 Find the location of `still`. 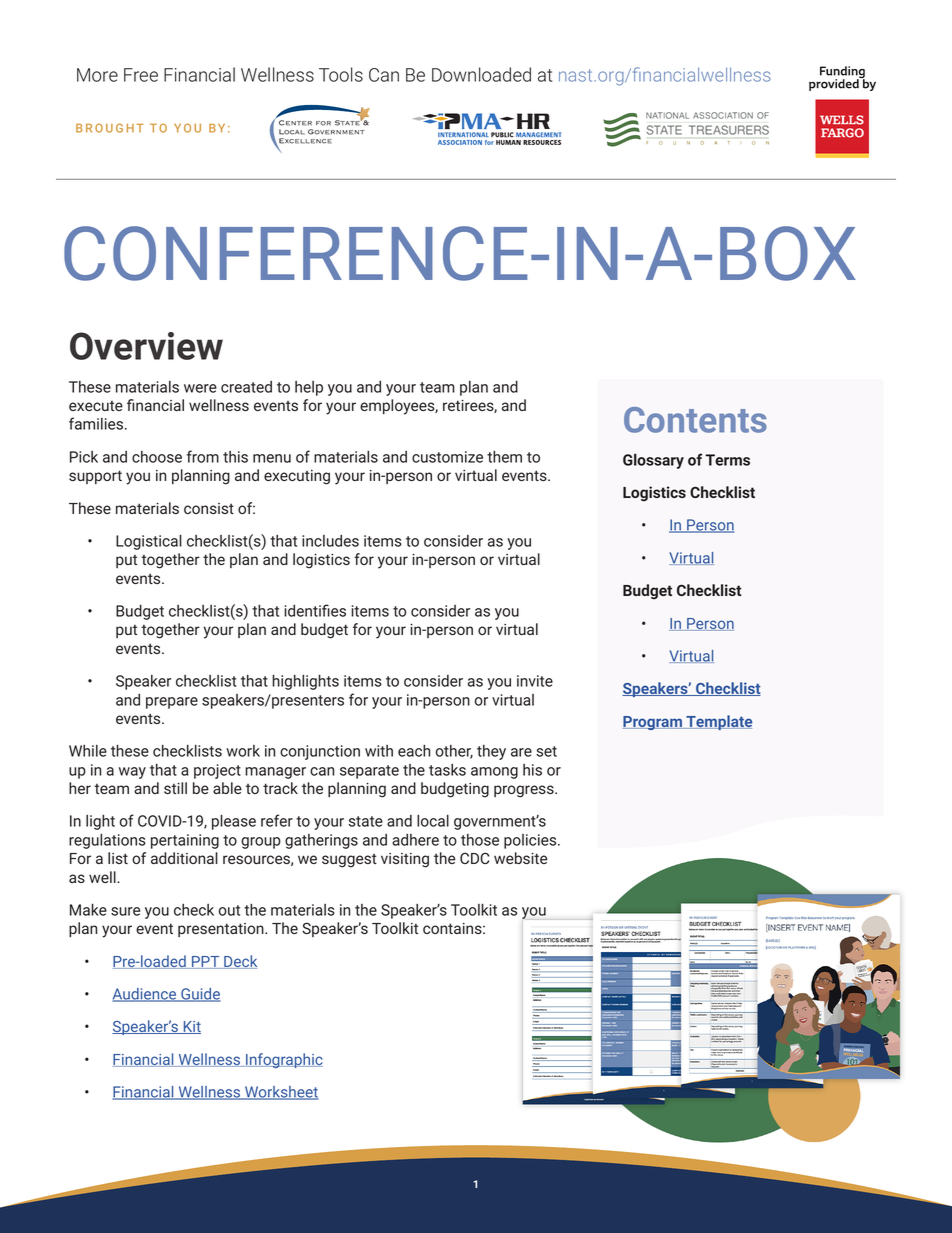

still is located at coordinates (175, 788).
